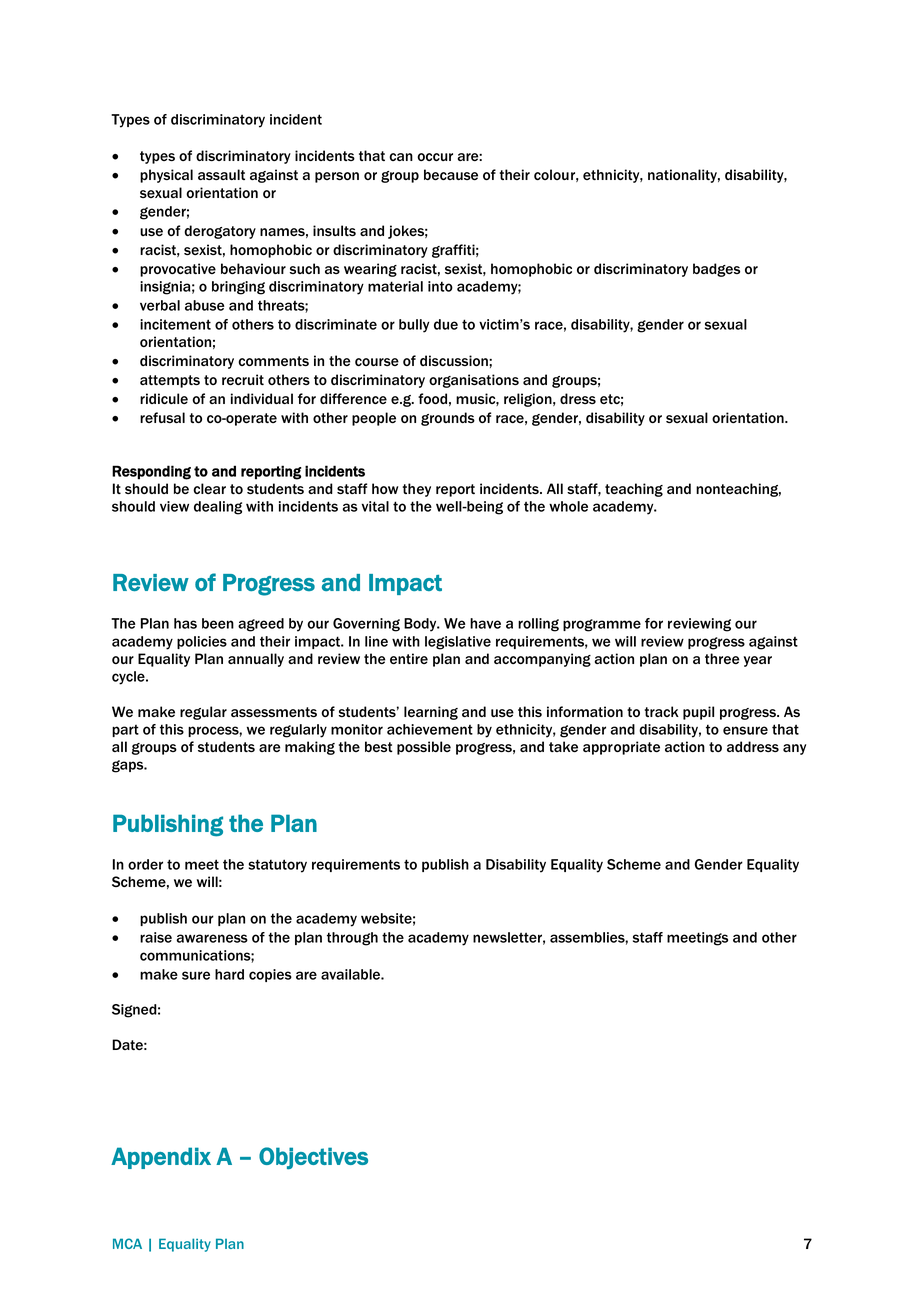 The image size is (924, 1309). What do you see at coordinates (716, 270) in the screenshot?
I see `badges` at bounding box center [716, 270].
